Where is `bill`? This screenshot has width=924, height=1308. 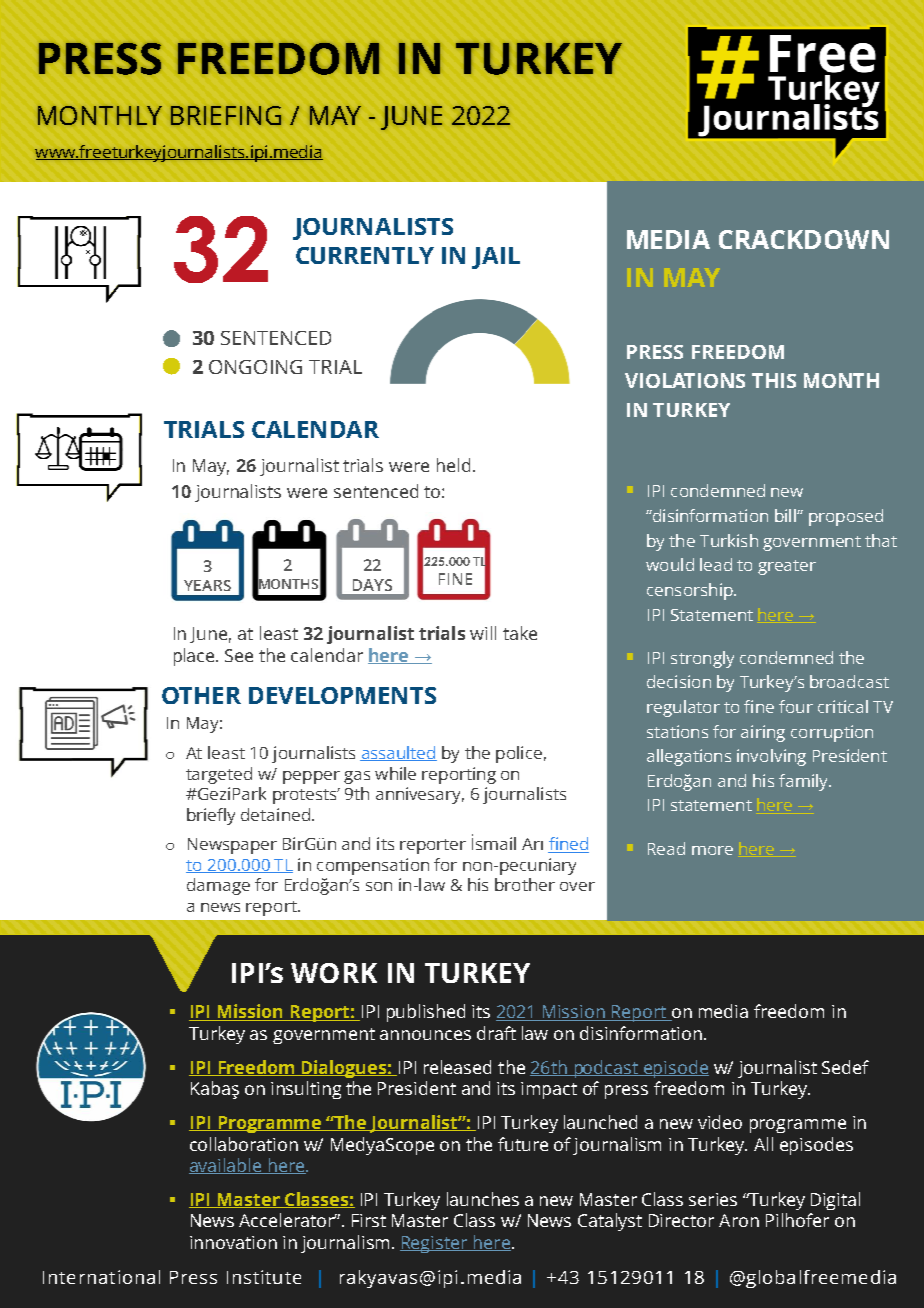 bill is located at coordinates (786, 515).
